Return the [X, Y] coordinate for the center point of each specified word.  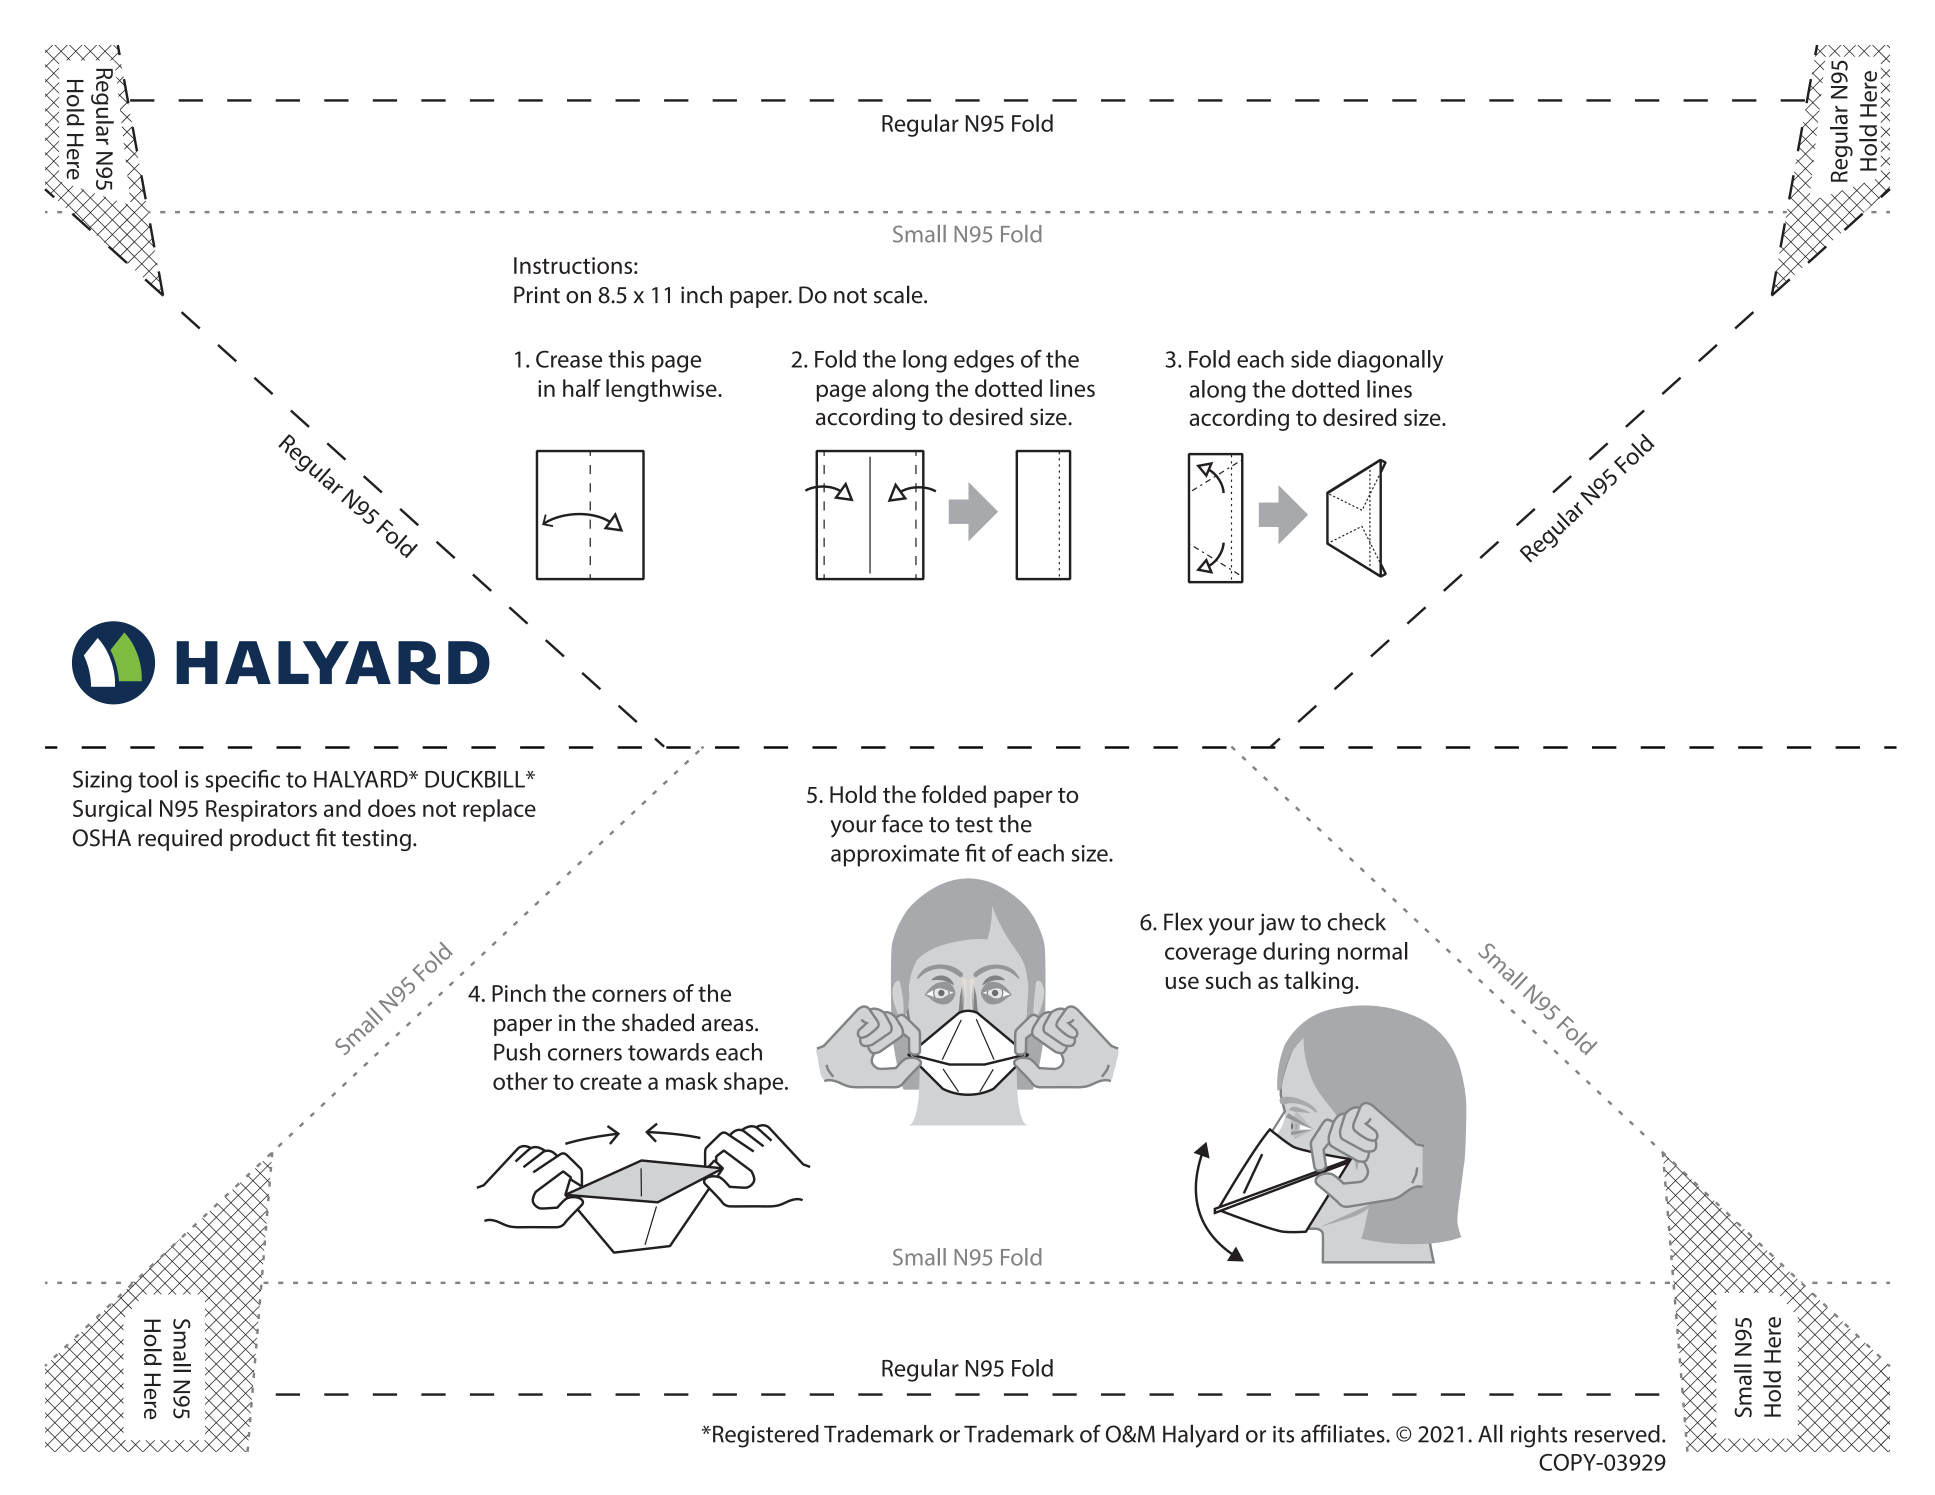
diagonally [1390, 361]
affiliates [1344, 1433]
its [1283, 1434]
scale [899, 294]
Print [537, 295]
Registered [766, 1436]
